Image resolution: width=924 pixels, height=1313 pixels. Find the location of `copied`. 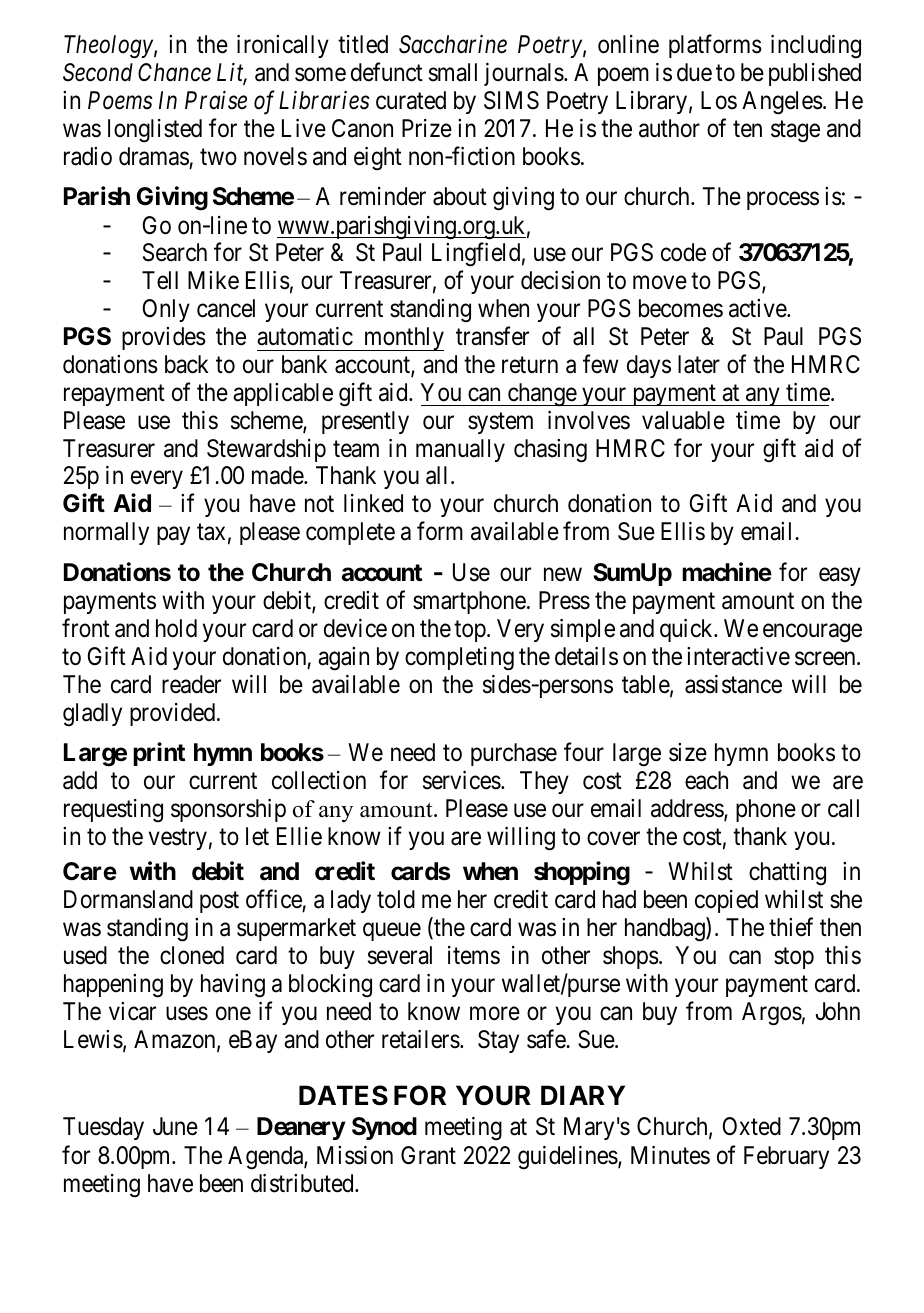

copied is located at coordinates (726, 901).
